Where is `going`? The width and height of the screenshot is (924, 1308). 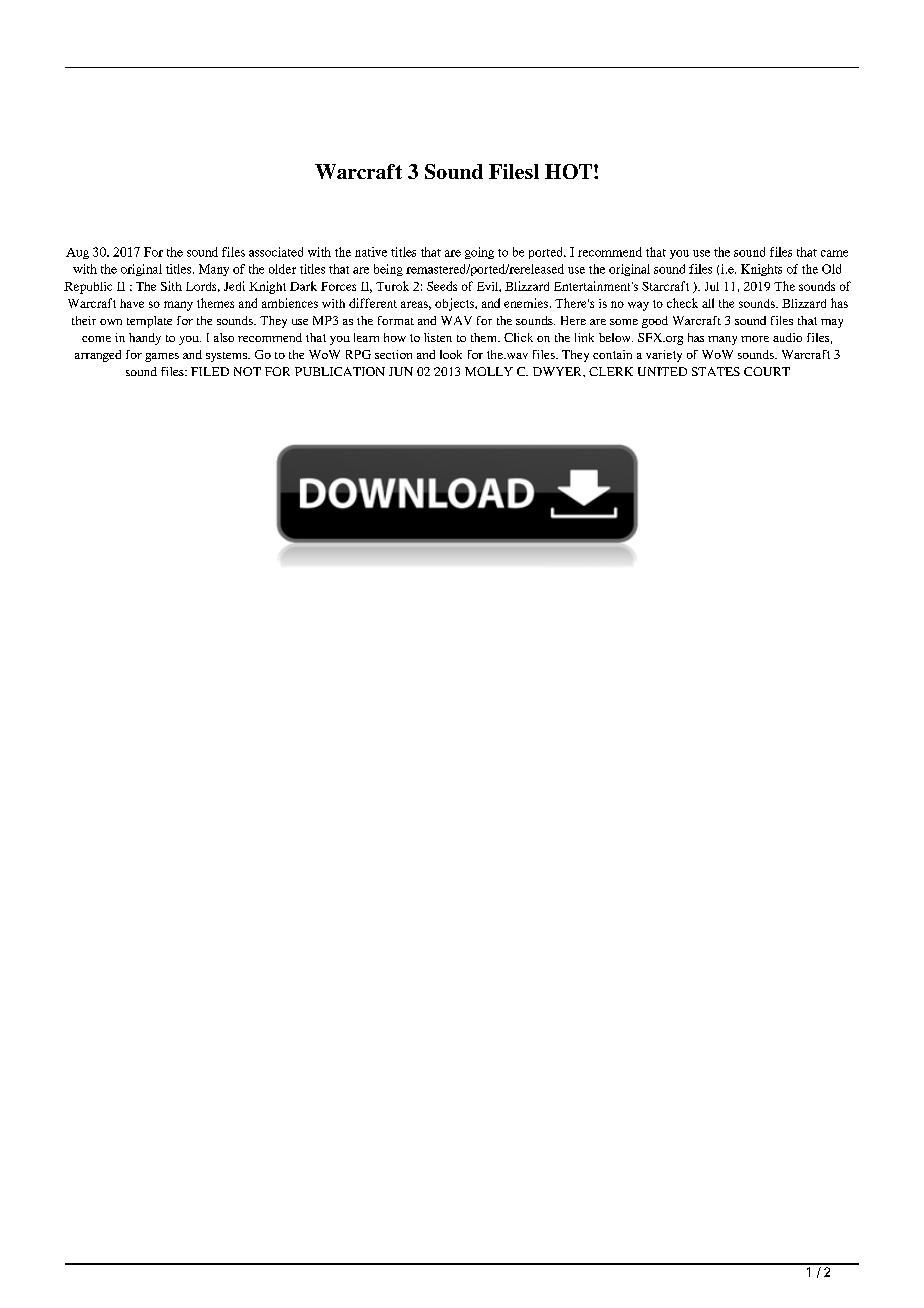 going is located at coordinates (479, 253).
